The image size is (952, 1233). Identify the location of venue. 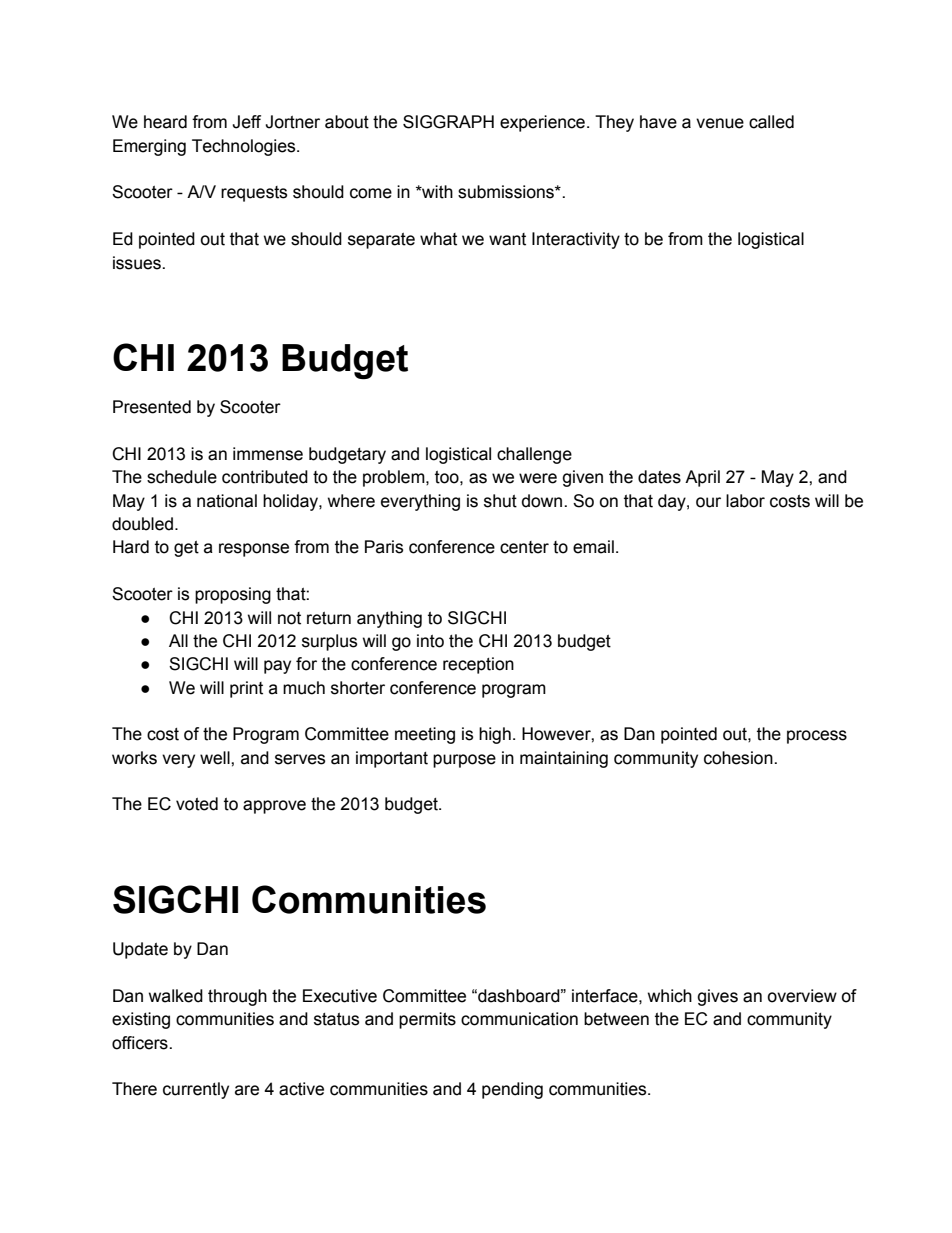
(720, 123).
